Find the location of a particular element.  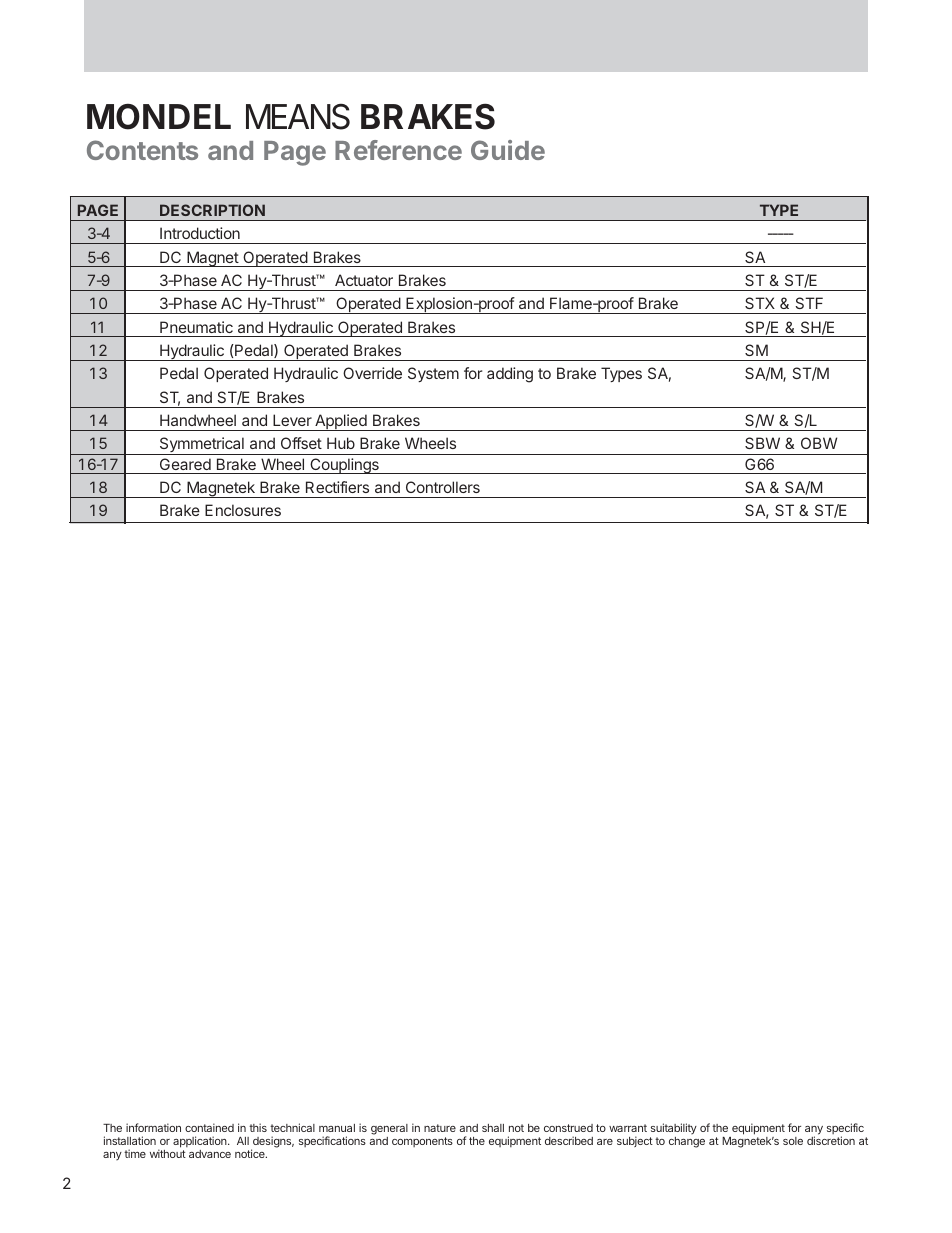

adding is located at coordinates (510, 375).
